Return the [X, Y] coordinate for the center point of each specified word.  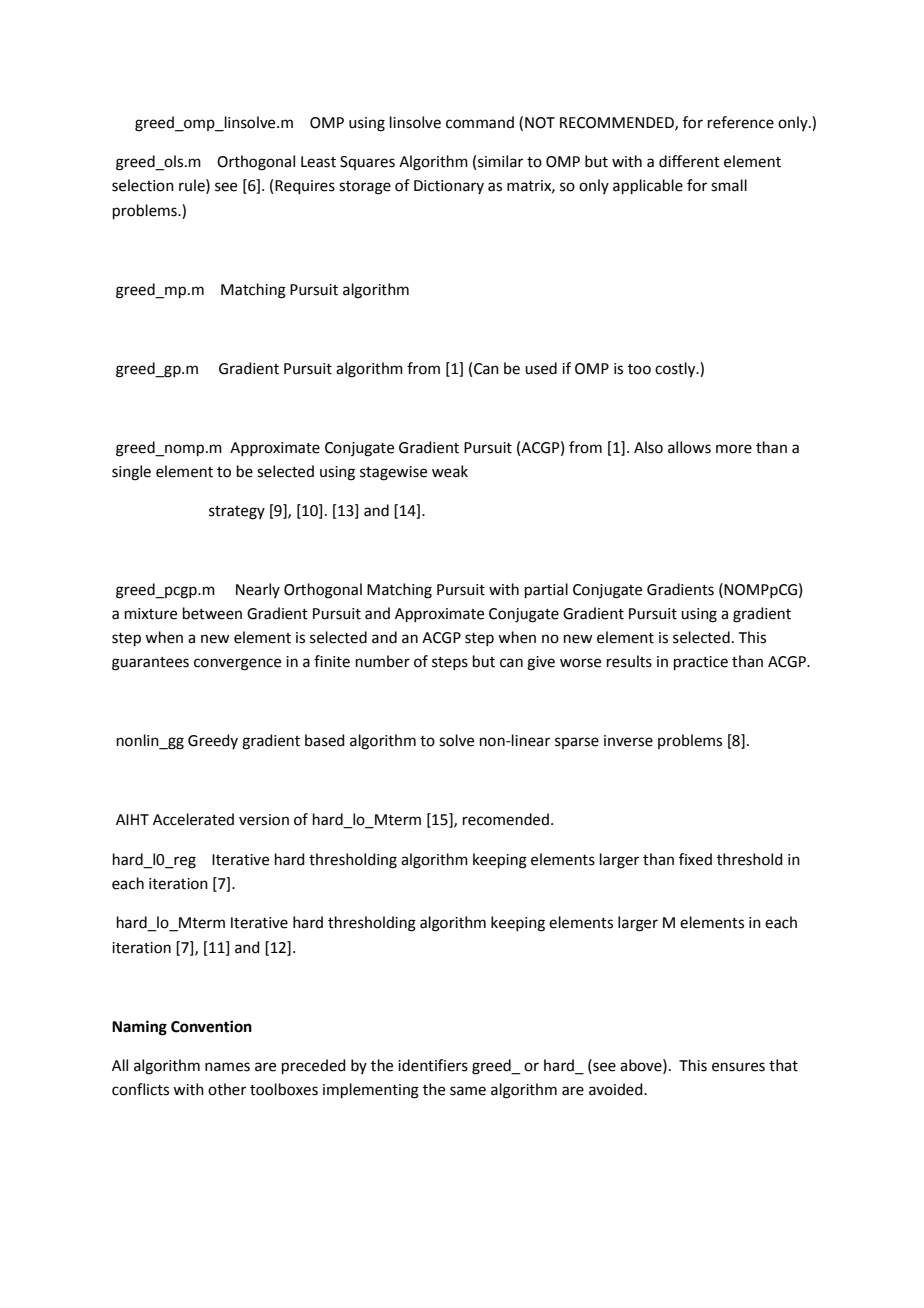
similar [500, 161]
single [131, 473]
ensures [738, 1067]
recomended [506, 819]
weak [450, 471]
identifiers [433, 1065]
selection [143, 185]
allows [689, 447]
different [689, 161]
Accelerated [193, 819]
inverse [628, 741]
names [227, 1067]
